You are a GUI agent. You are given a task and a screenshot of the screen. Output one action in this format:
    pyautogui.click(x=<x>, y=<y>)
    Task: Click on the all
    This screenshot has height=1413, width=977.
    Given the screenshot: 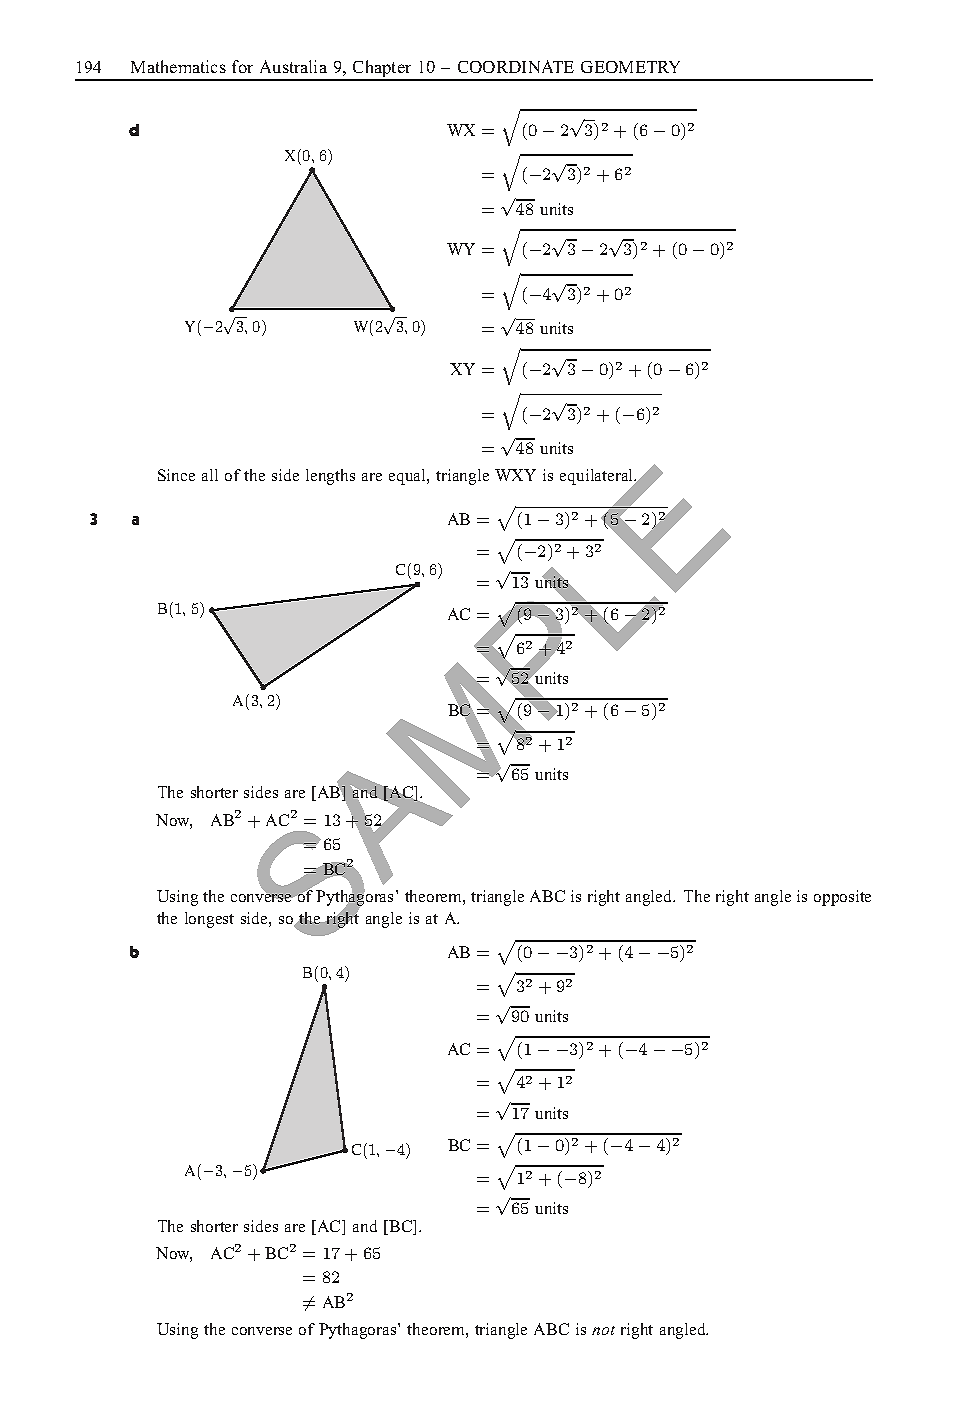 What is the action you would take?
    pyautogui.click(x=210, y=475)
